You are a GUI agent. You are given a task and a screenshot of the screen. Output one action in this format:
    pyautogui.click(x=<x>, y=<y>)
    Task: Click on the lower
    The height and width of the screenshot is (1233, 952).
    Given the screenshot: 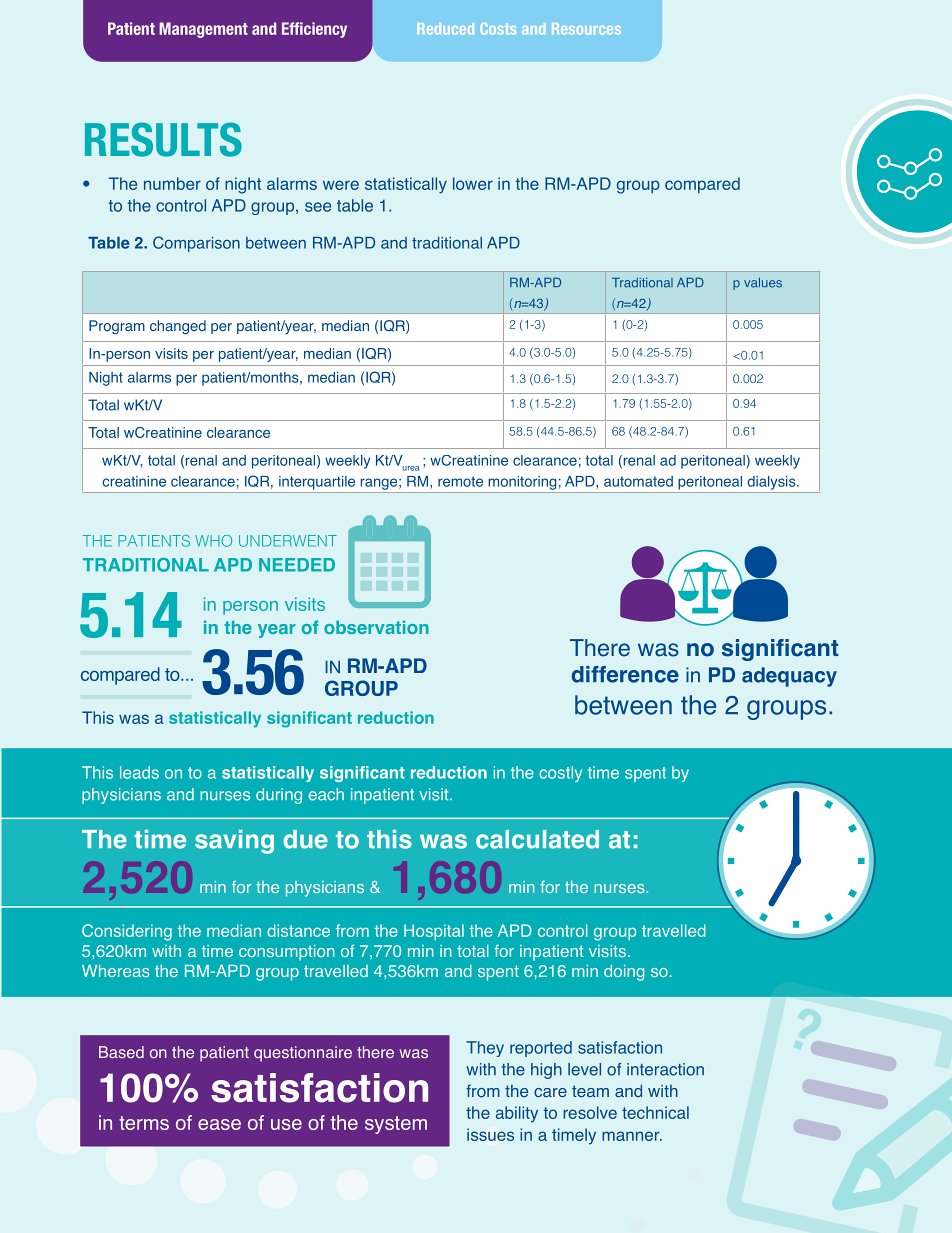 What is the action you would take?
    pyautogui.click(x=473, y=183)
